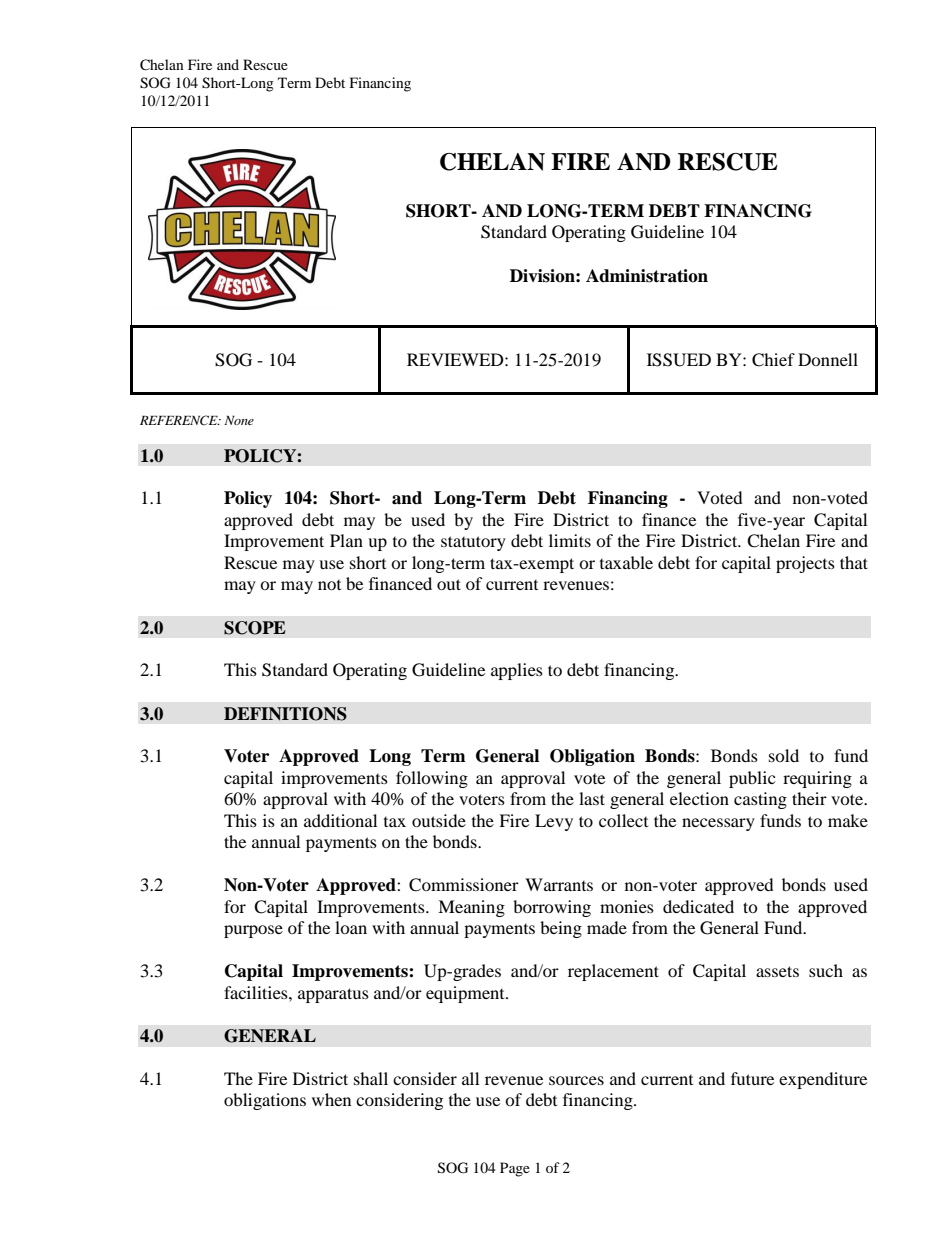 The image size is (952, 1233). Describe the element at coordinates (773, 360) in the screenshot. I see `Chief` at that location.
